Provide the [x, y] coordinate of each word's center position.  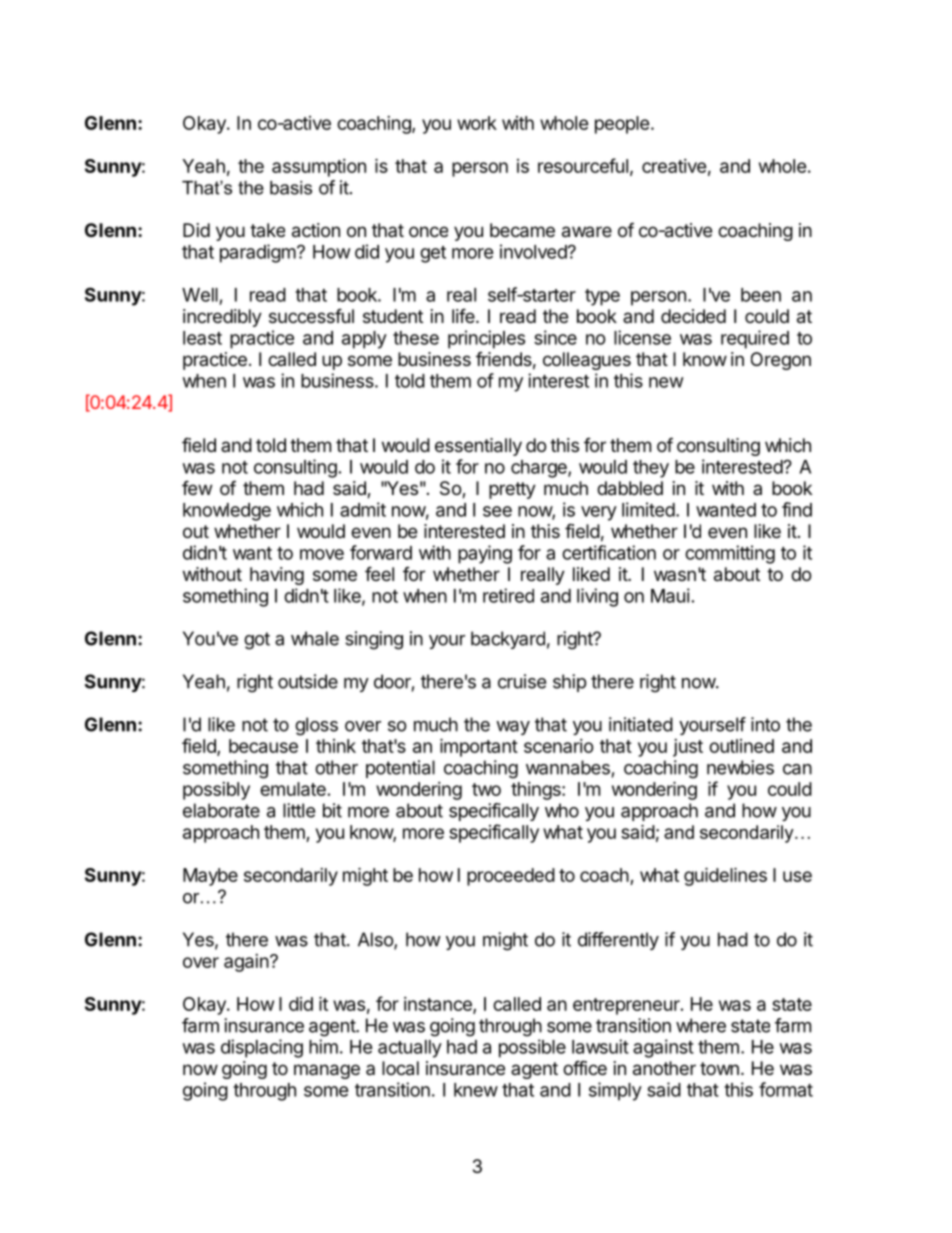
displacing [262, 1048]
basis [291, 188]
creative [674, 166]
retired [508, 595]
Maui [670, 595]
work [477, 123]
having [277, 576]
